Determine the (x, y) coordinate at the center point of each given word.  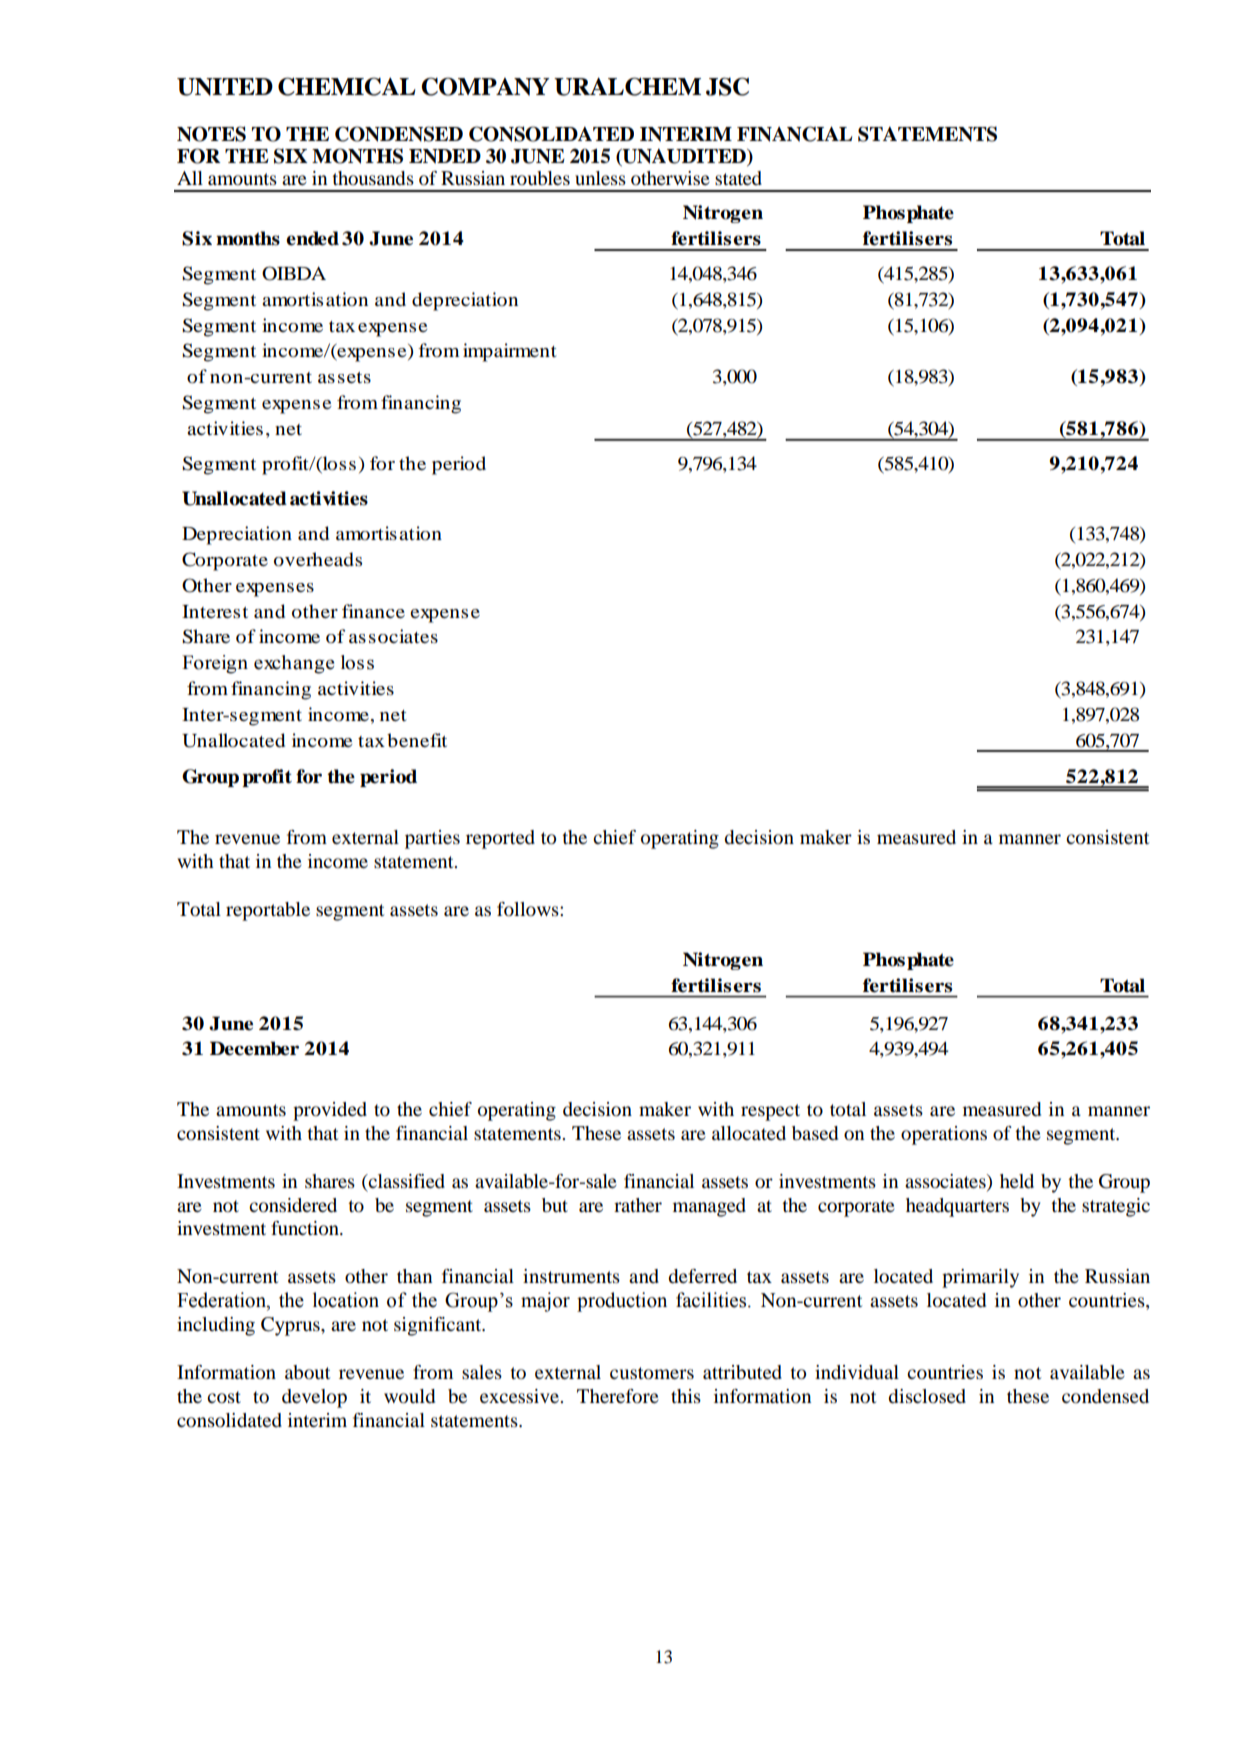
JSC (727, 86)
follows (529, 909)
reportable (268, 911)
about (307, 1372)
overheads (318, 559)
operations (944, 1135)
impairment (509, 352)
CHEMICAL (347, 86)
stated (738, 178)
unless (600, 178)
